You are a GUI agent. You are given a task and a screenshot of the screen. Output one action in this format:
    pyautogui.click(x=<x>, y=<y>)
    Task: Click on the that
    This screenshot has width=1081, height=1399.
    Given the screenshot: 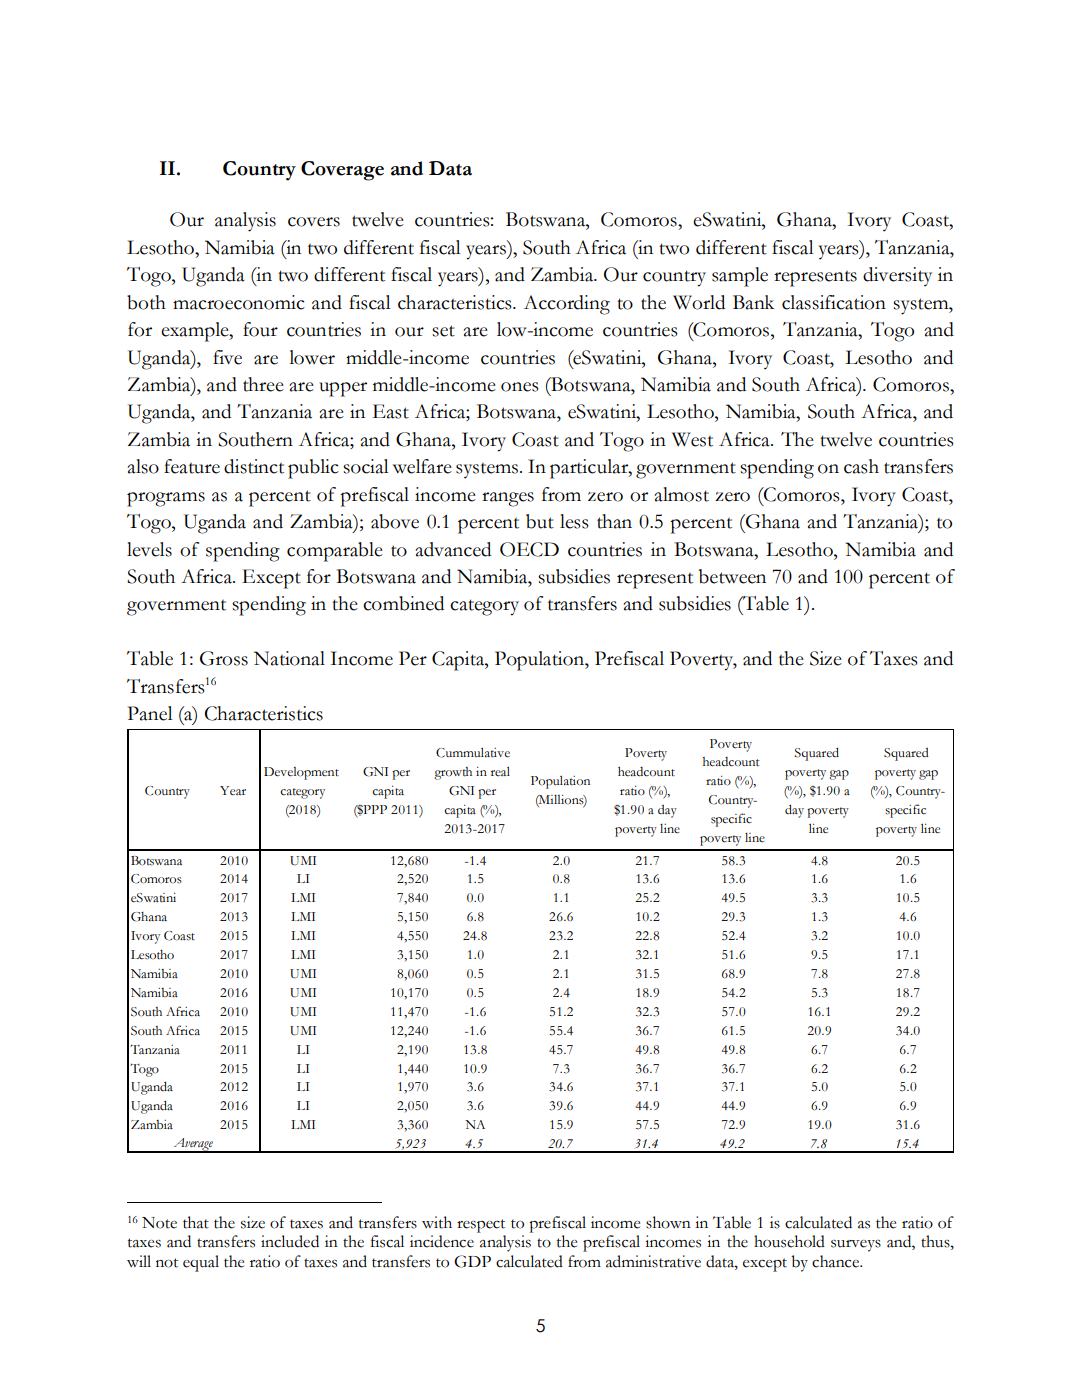 What is the action you would take?
    pyautogui.click(x=196, y=1222)
